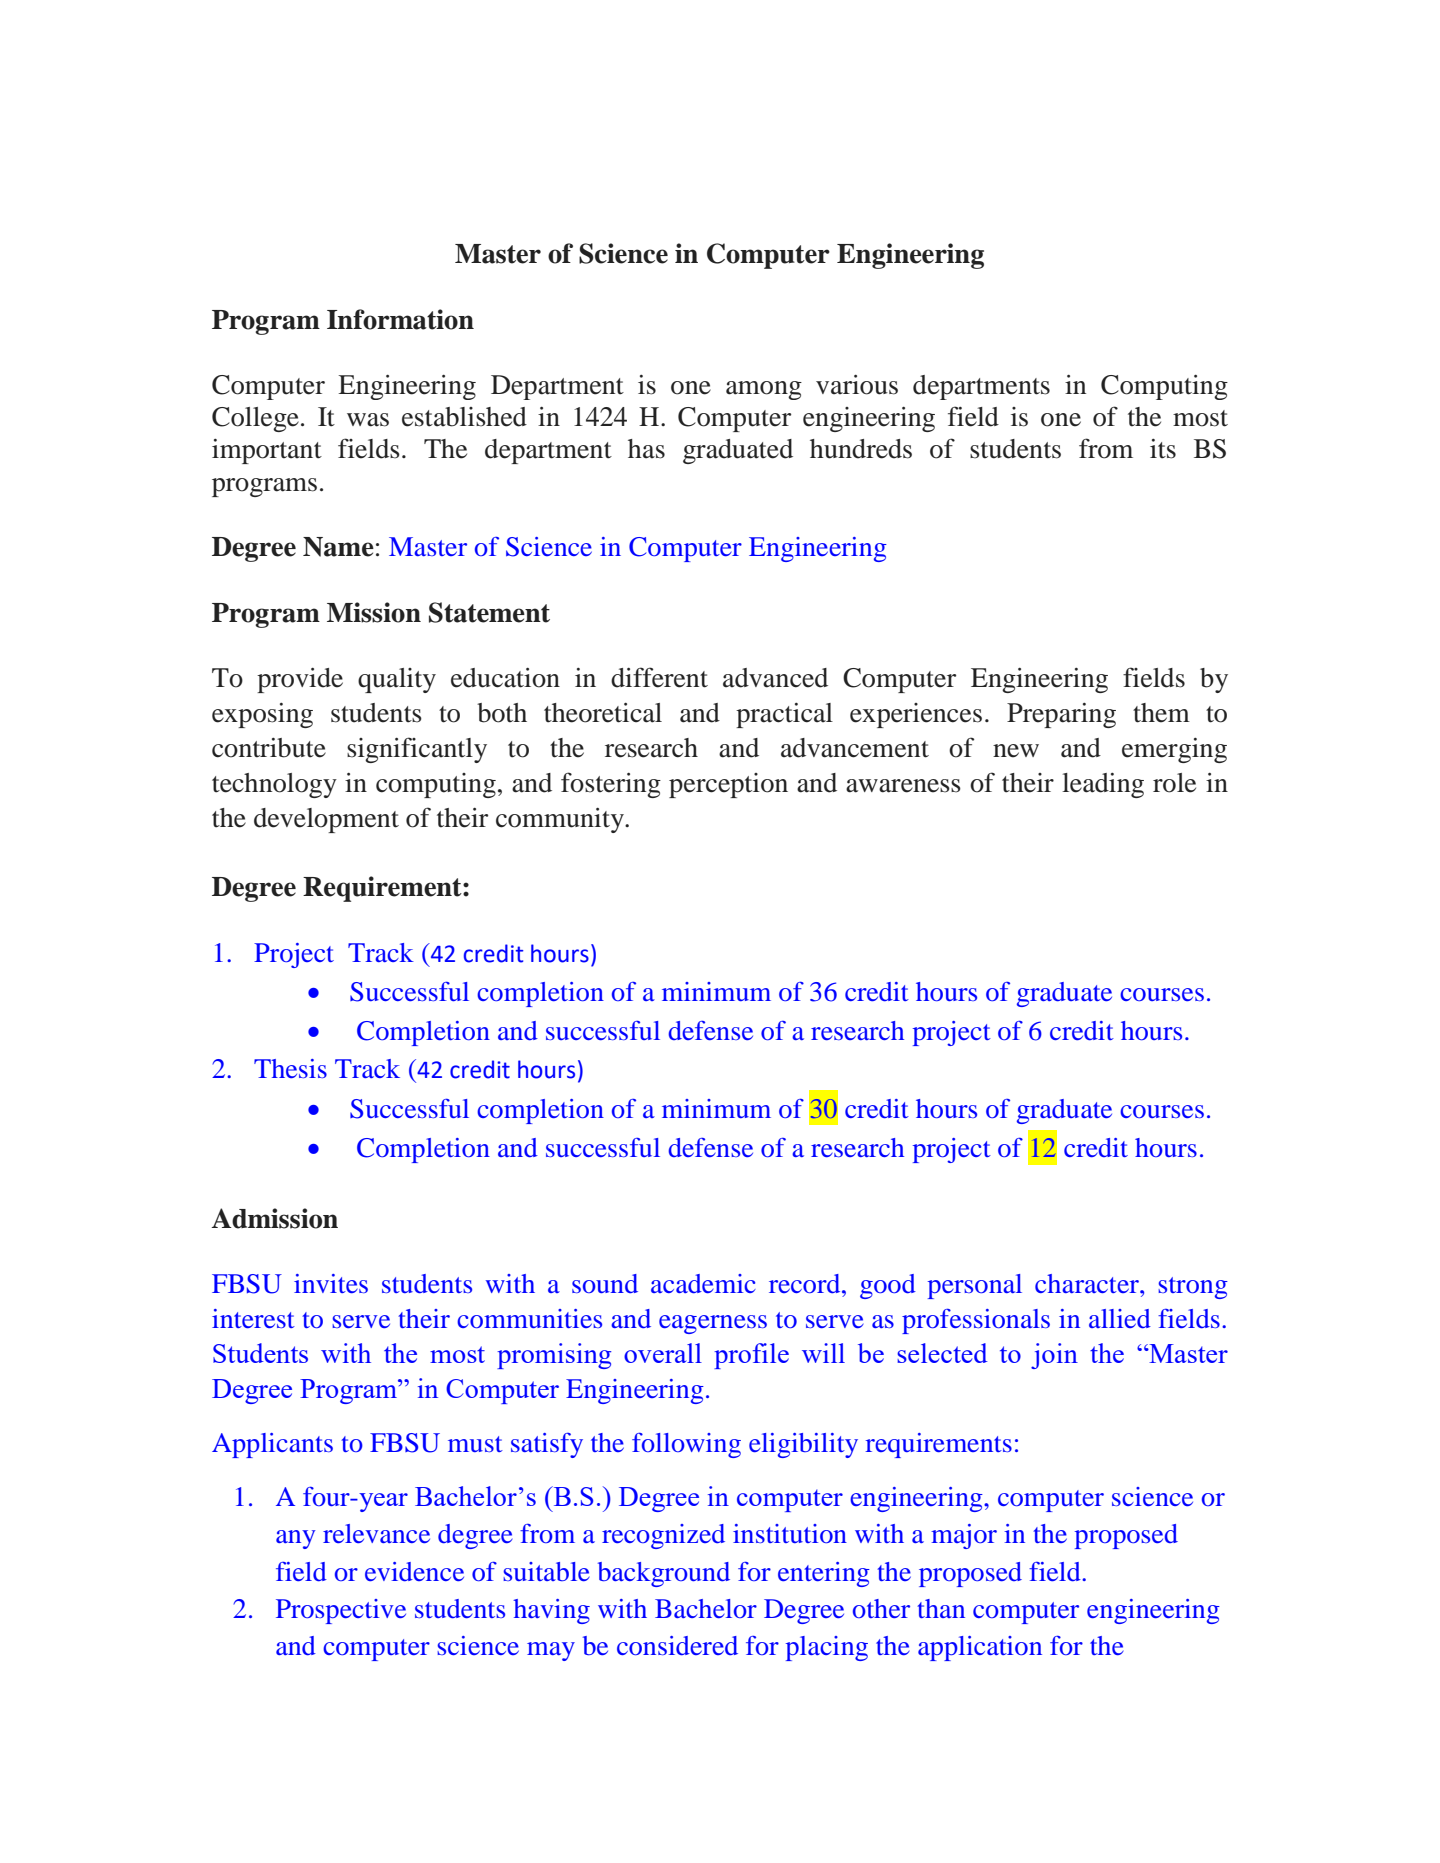 The width and height of the document is (1440, 1863). What do you see at coordinates (397, 680) in the document?
I see `quality` at bounding box center [397, 680].
